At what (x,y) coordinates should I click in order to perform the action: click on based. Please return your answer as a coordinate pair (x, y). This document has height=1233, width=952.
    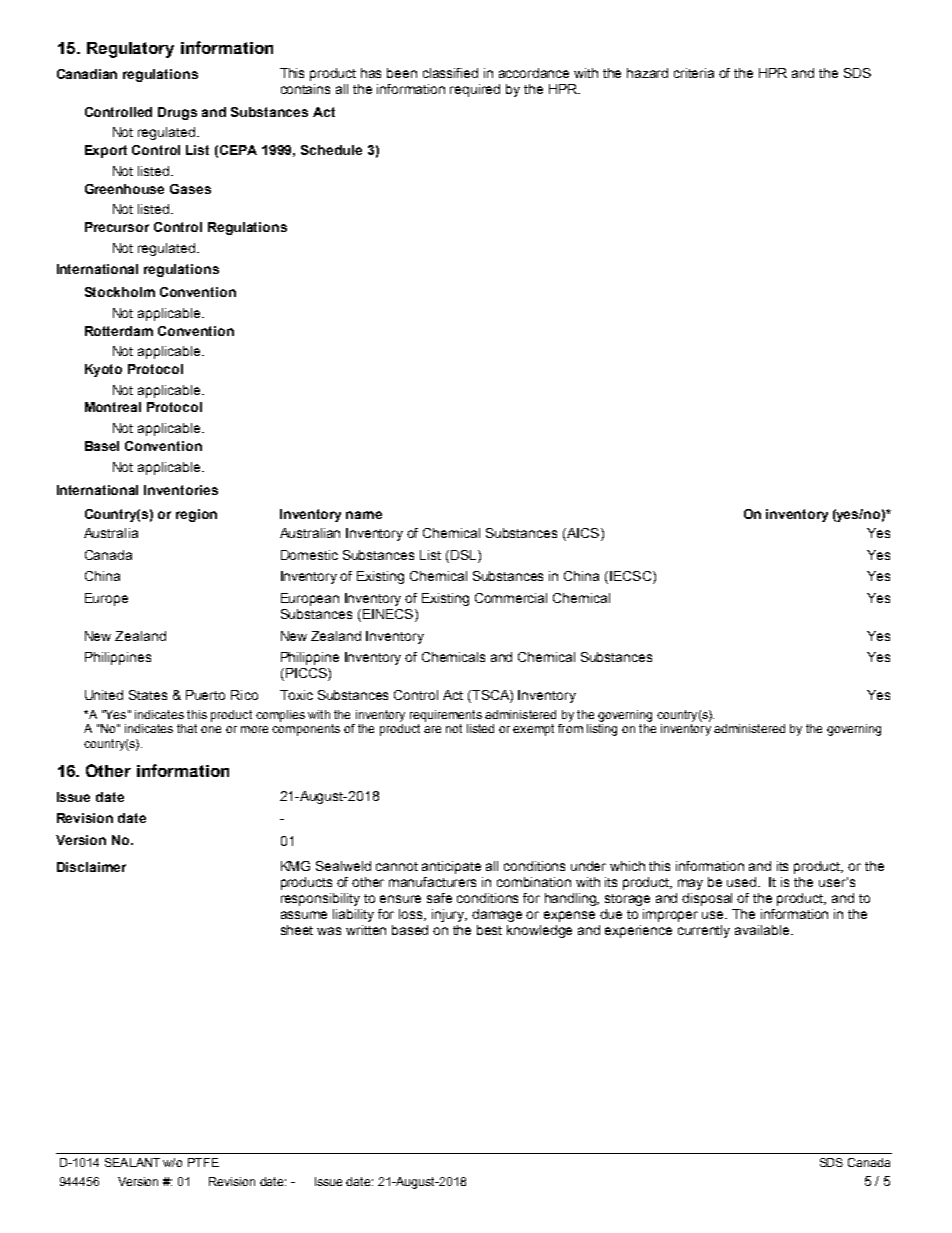
    Looking at the image, I should click on (410, 930).
